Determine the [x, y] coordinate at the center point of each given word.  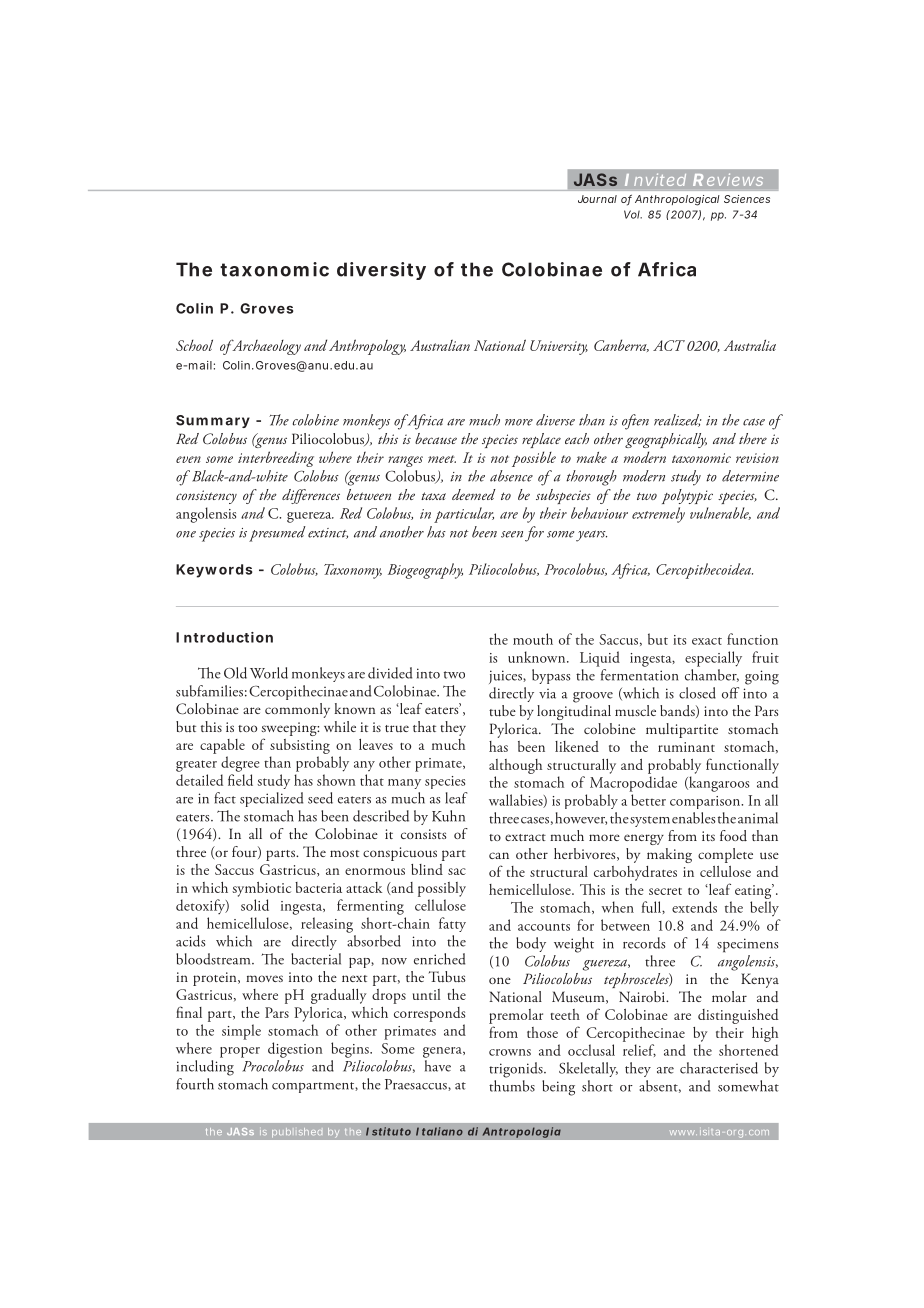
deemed [474, 494]
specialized [271, 799]
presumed [277, 534]
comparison [706, 802]
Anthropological [677, 200]
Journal [597, 199]
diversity [381, 271]
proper [240, 1052]
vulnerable [720, 513]
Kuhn [448, 816]
